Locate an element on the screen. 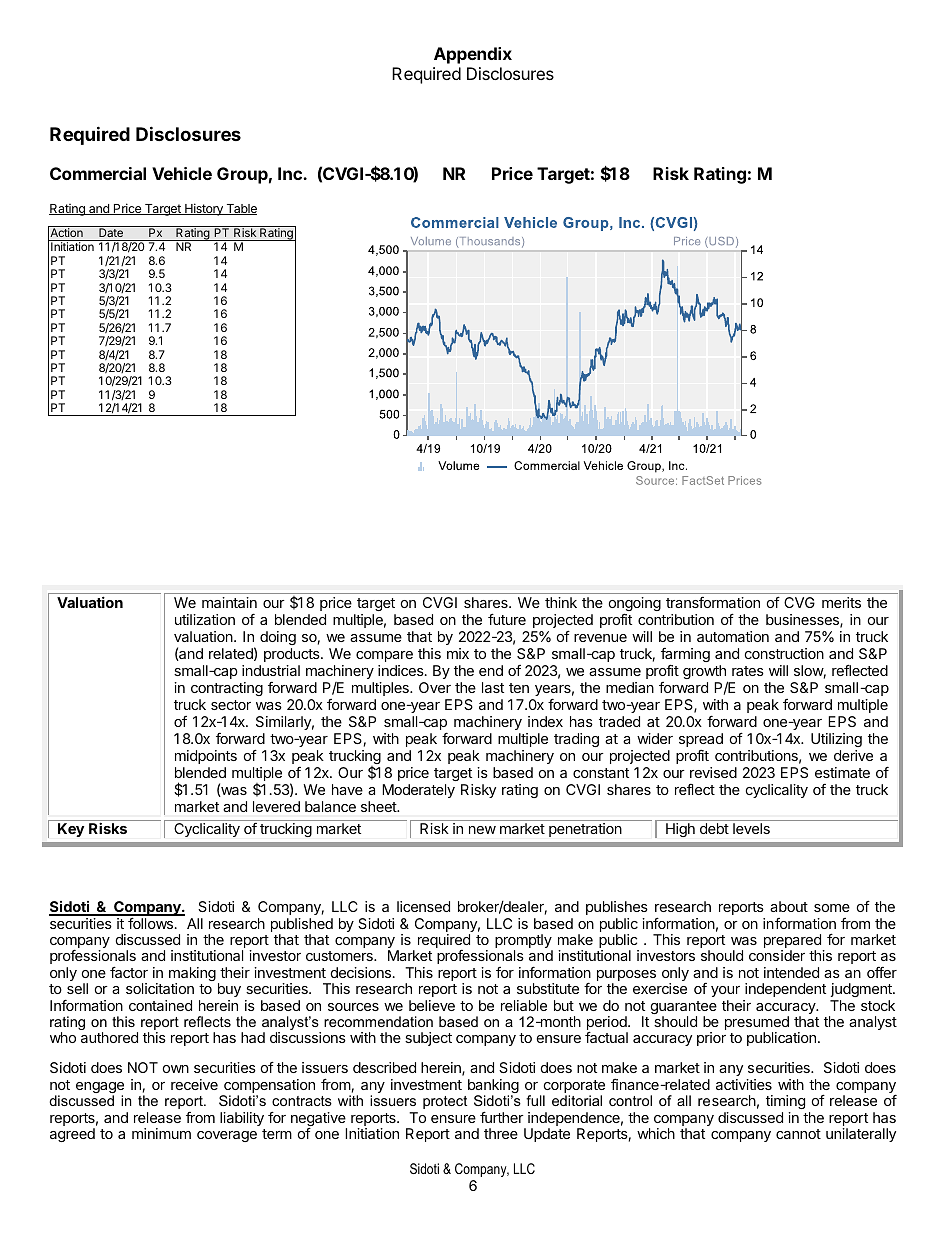 The width and height of the screenshot is (952, 1233). maintain is located at coordinates (229, 602).
